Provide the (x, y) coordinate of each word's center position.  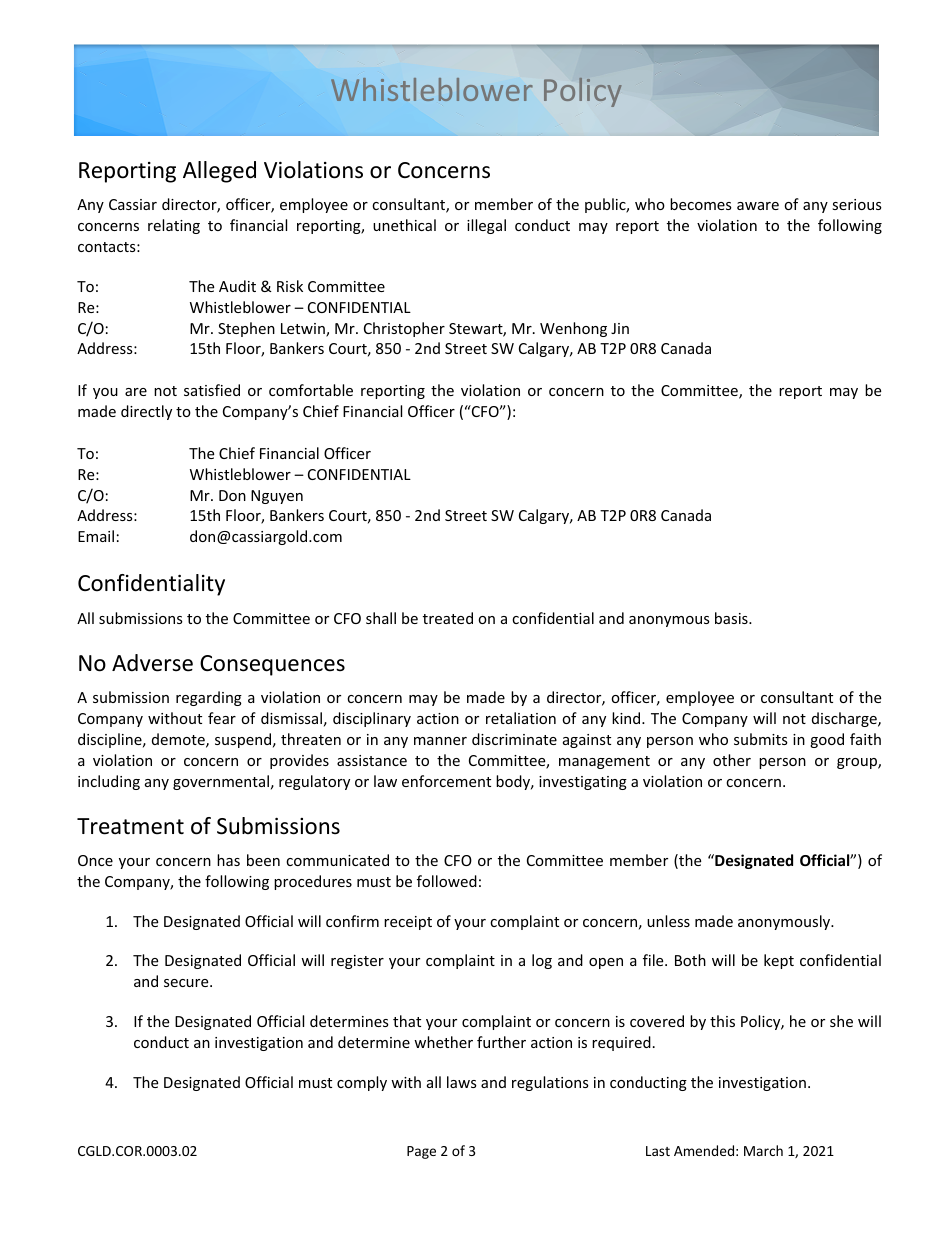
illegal (486, 226)
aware (758, 206)
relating (174, 226)
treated (448, 618)
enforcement (446, 781)
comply (362, 1083)
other (732, 760)
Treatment (130, 826)
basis (732, 618)
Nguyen (277, 497)
